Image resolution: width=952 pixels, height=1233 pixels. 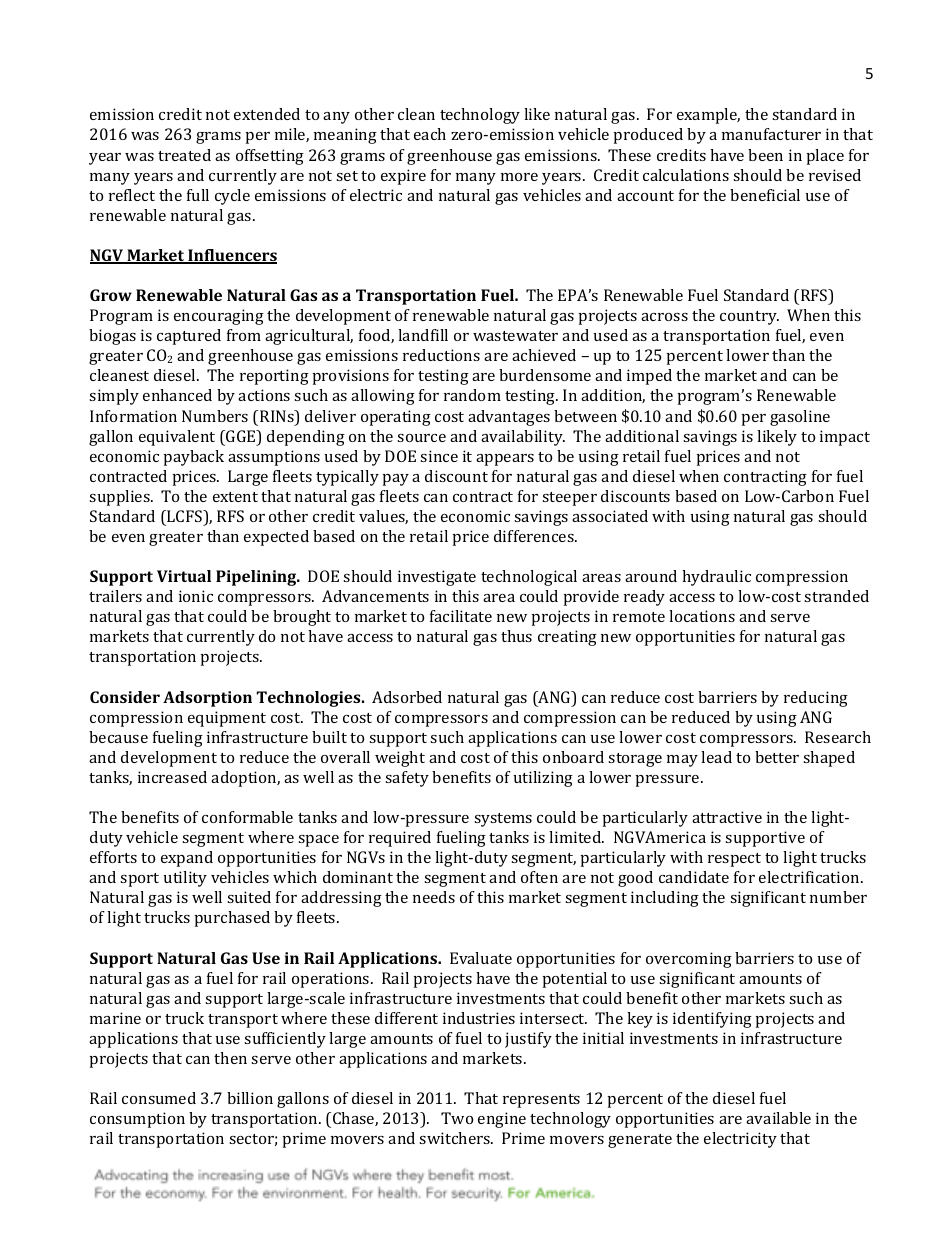 What do you see at coordinates (765, 155) in the document?
I see `been` at bounding box center [765, 155].
